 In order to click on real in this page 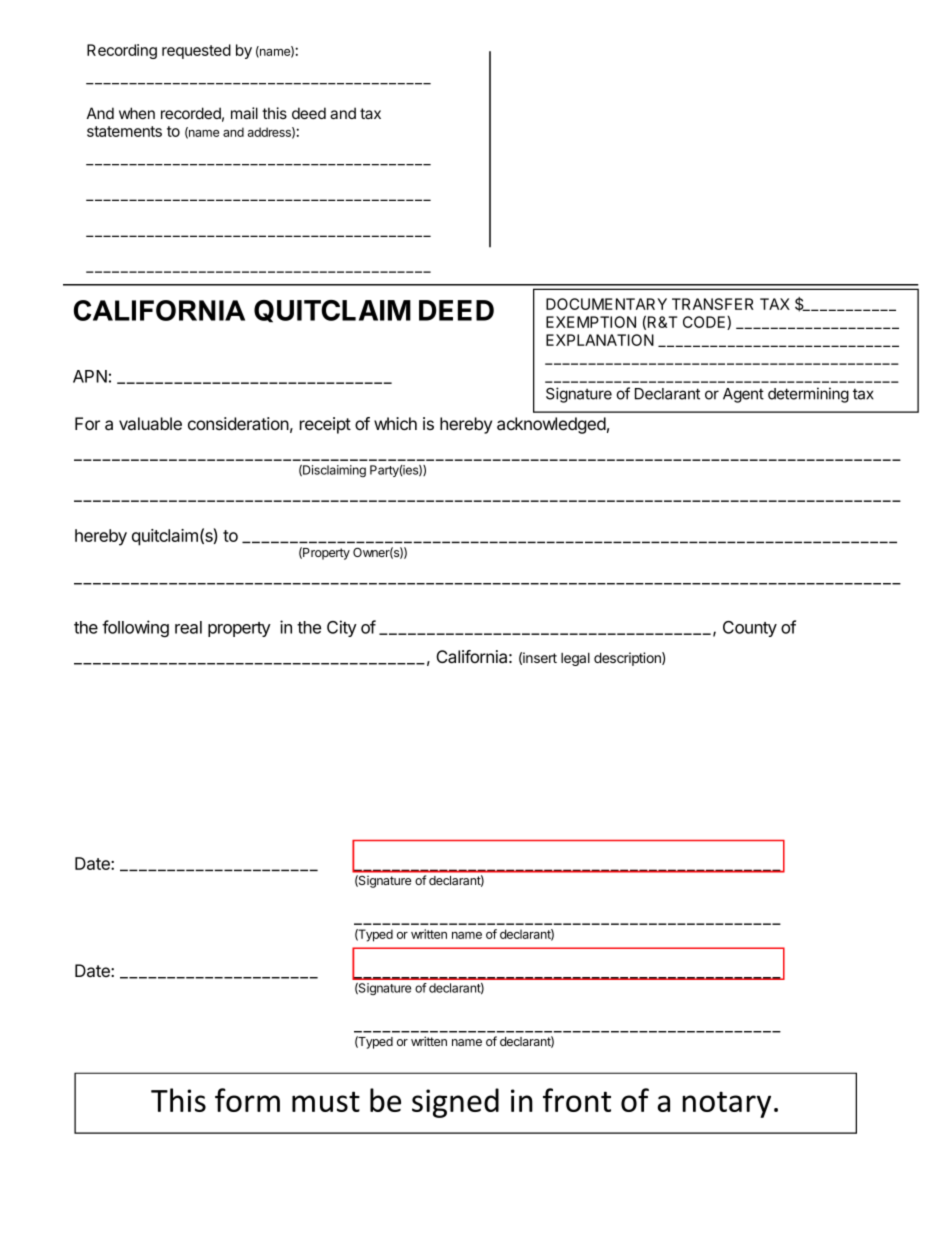, I will do `click(188, 627)`.
